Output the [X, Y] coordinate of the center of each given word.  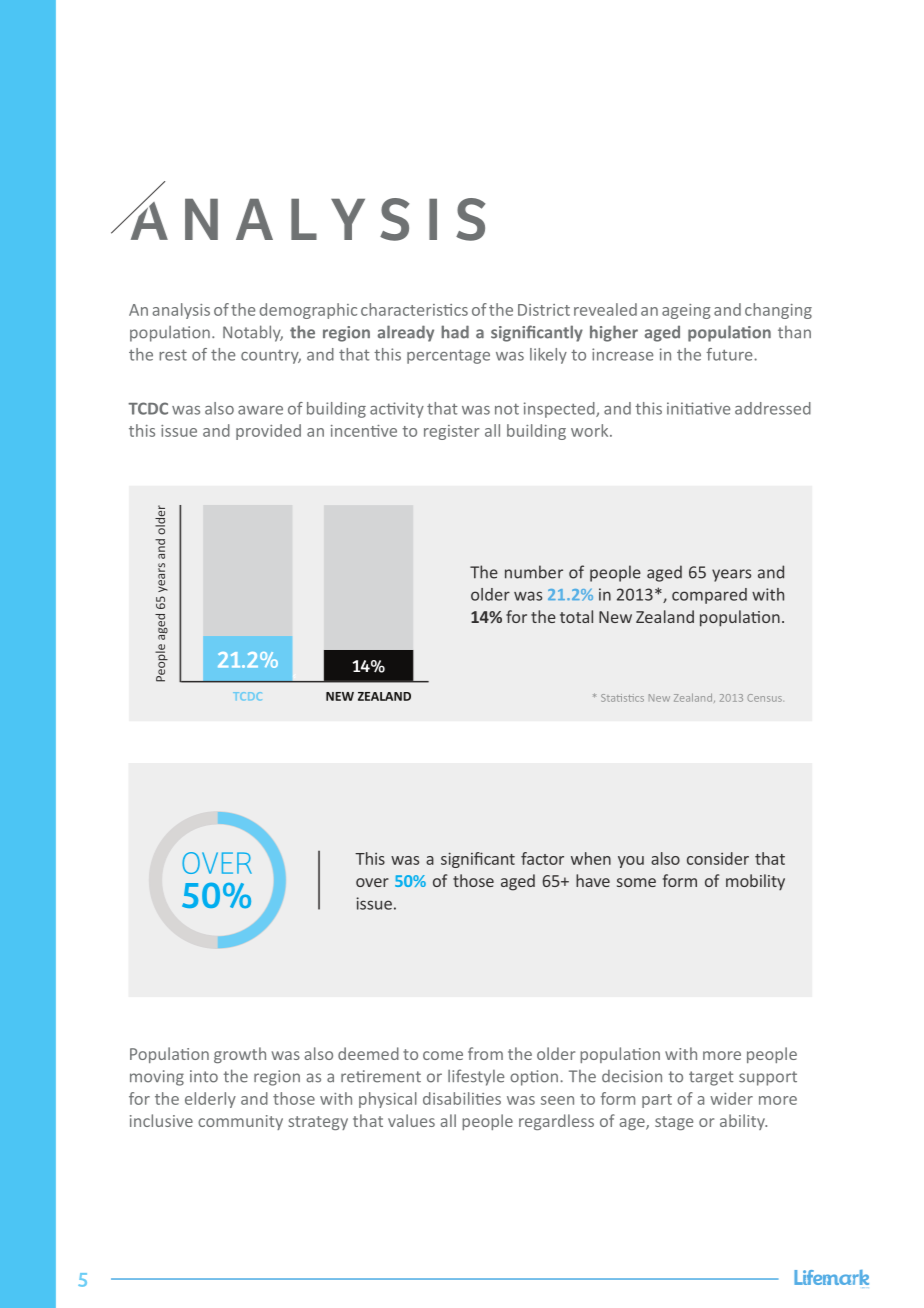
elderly [210, 1100]
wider [731, 1098]
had [455, 332]
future [730, 354]
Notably [253, 333]
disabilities [462, 1098]
